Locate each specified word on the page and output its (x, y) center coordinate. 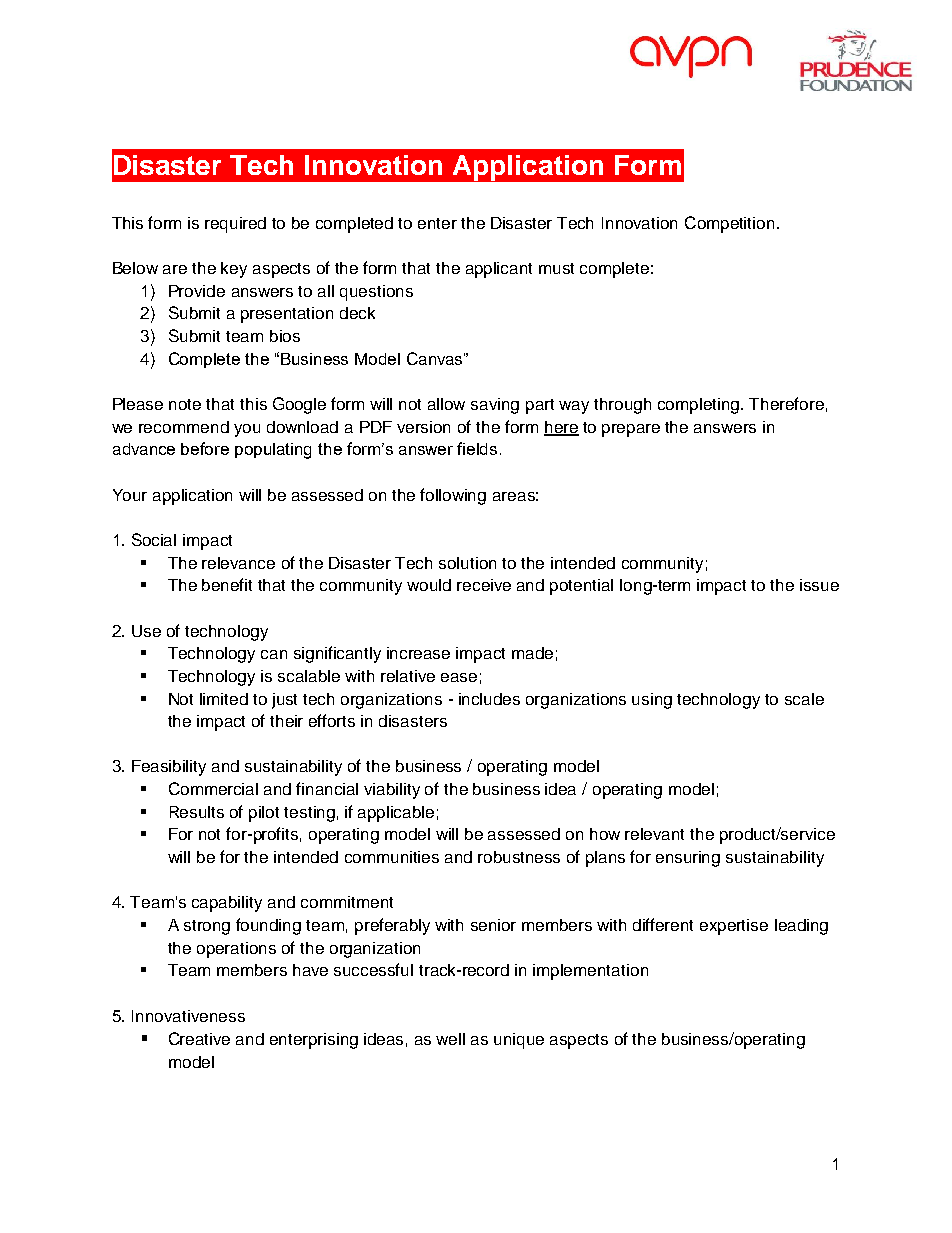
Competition (729, 224)
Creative (199, 1038)
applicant (499, 270)
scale (804, 699)
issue (819, 585)
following (453, 496)
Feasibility (169, 768)
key (234, 270)
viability (392, 791)
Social (154, 539)
